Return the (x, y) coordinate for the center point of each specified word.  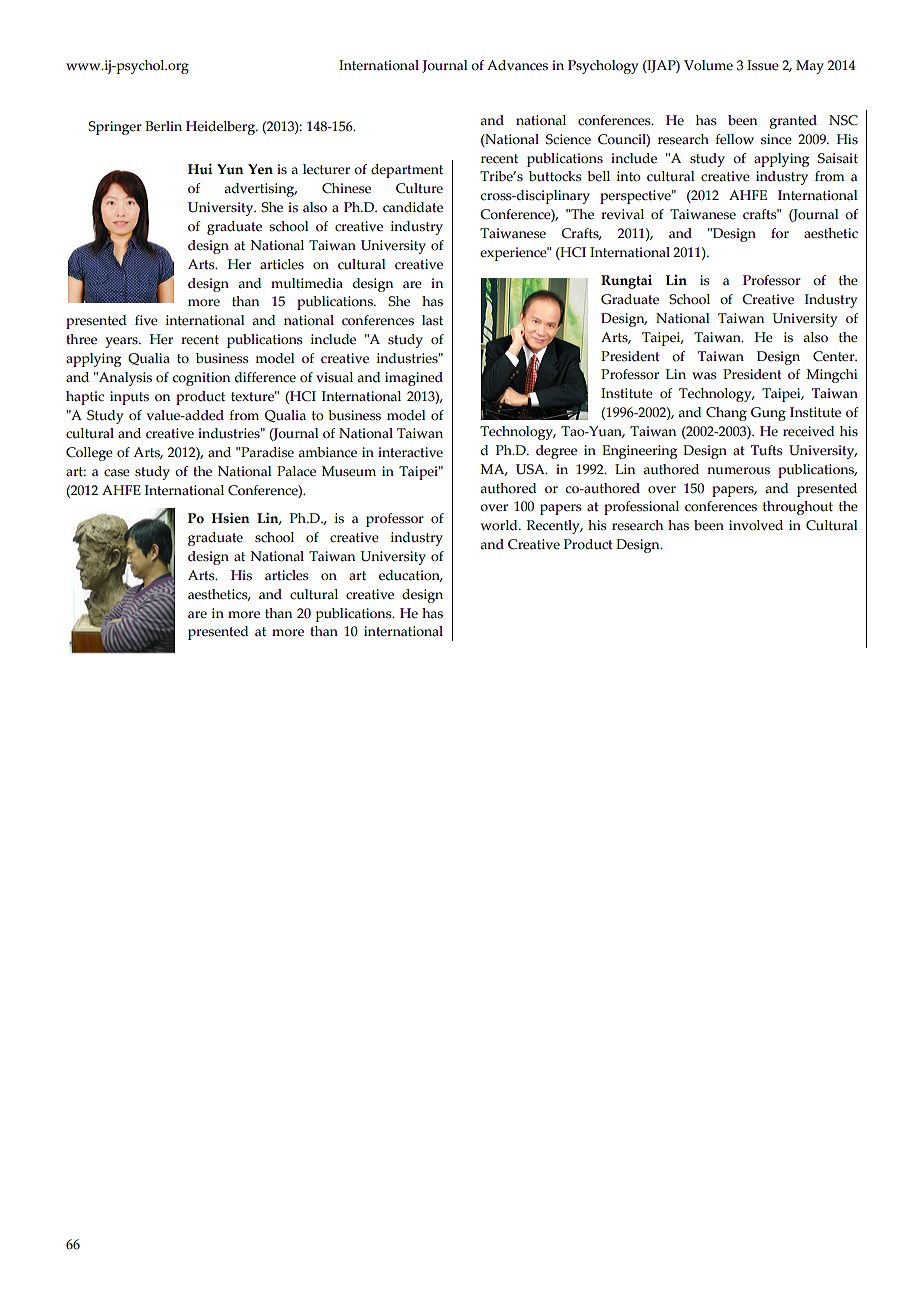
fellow (735, 139)
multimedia (307, 283)
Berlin (163, 126)
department (407, 171)
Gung (768, 414)
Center (835, 356)
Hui (200, 169)
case (117, 473)
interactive (410, 452)
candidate (413, 207)
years (122, 342)
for (780, 233)
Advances (517, 65)
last (432, 320)
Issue (763, 65)
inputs (129, 398)
